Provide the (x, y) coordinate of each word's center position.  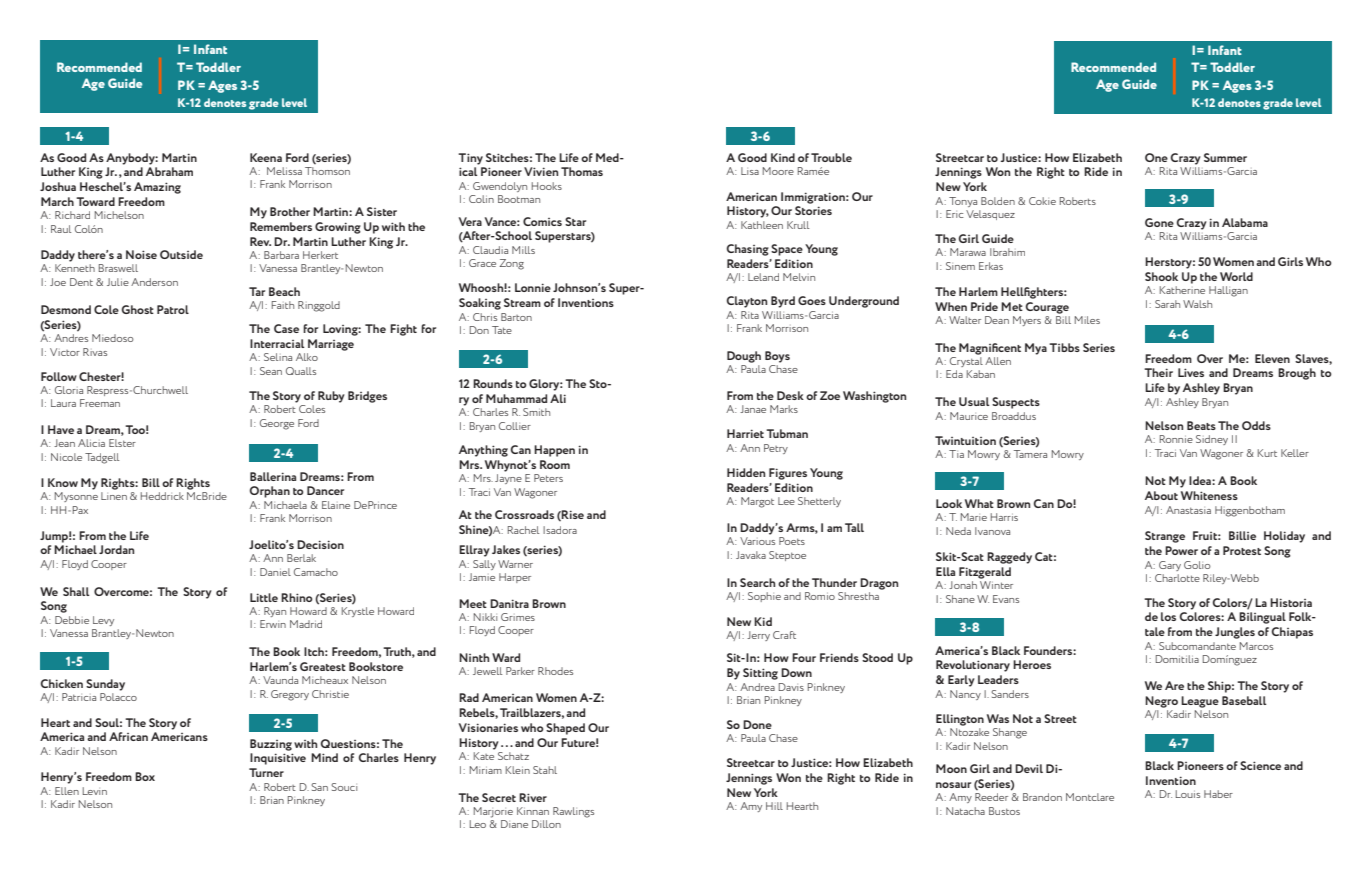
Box (145, 776)
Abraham (169, 171)
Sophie (764, 597)
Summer (1225, 157)
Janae (753, 409)
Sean (271, 371)
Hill (774, 806)
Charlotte (1177, 578)
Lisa (750, 171)
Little (264, 597)
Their (1158, 372)
